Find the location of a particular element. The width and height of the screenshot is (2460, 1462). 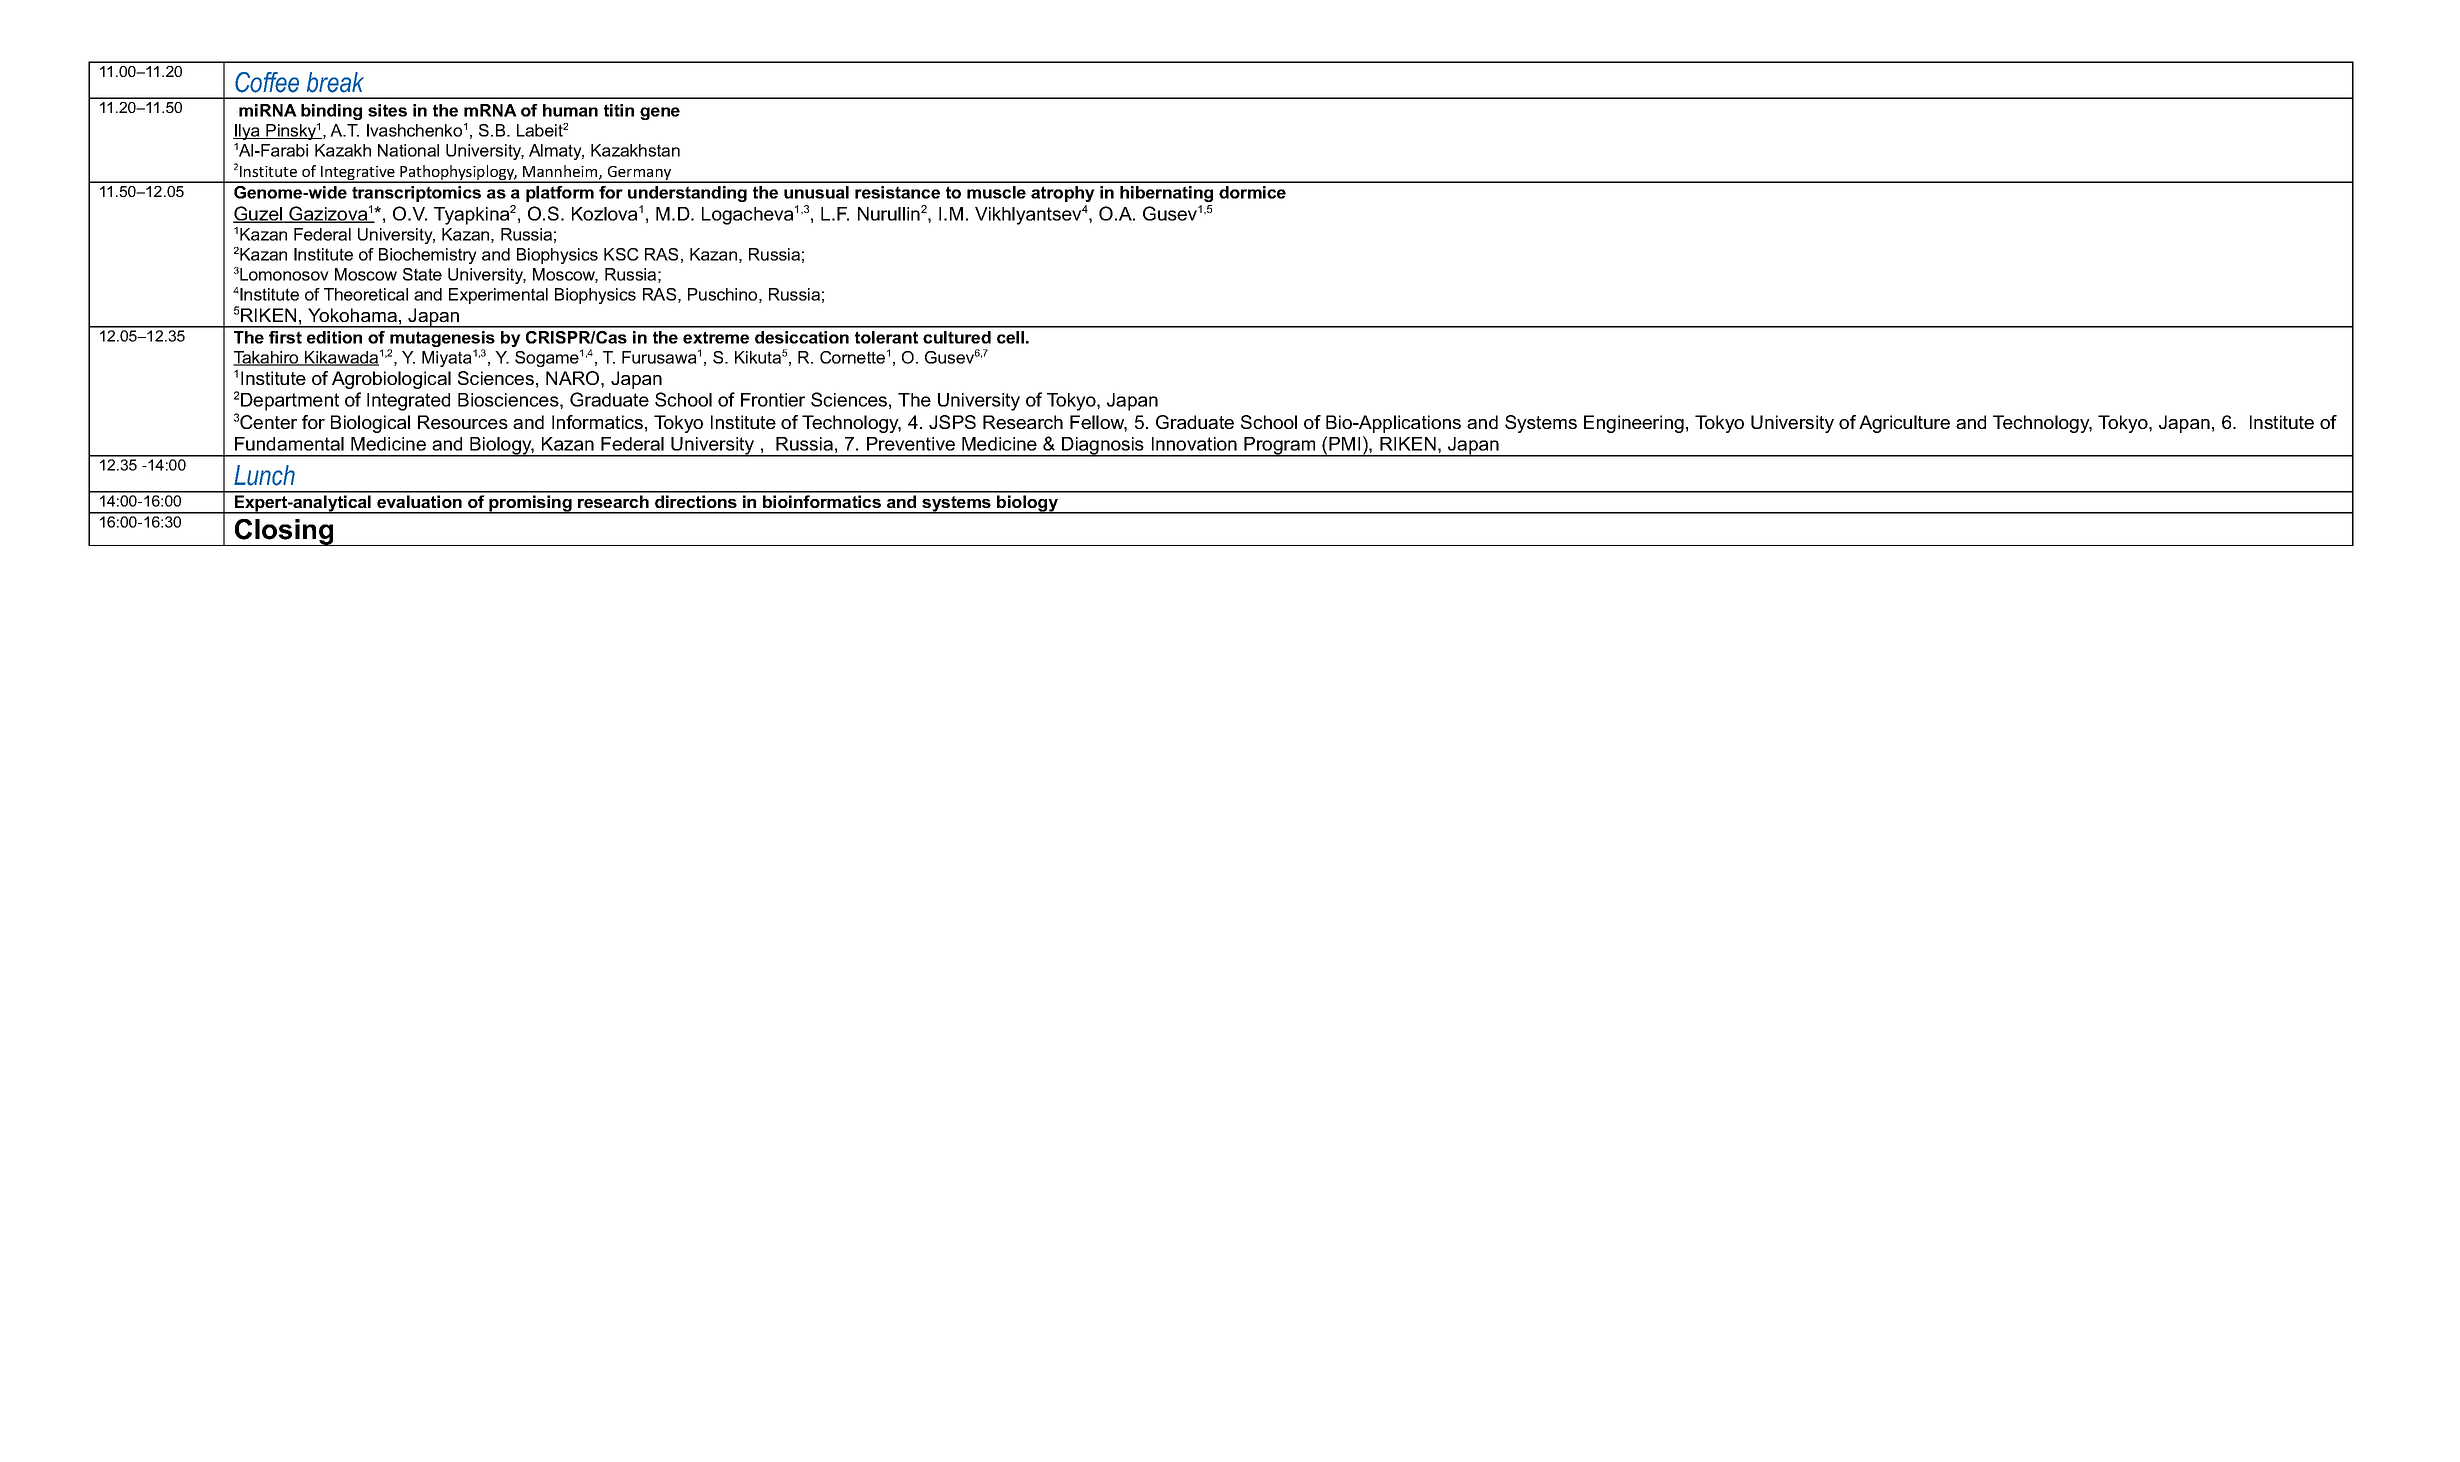

muscle is located at coordinates (996, 192).
